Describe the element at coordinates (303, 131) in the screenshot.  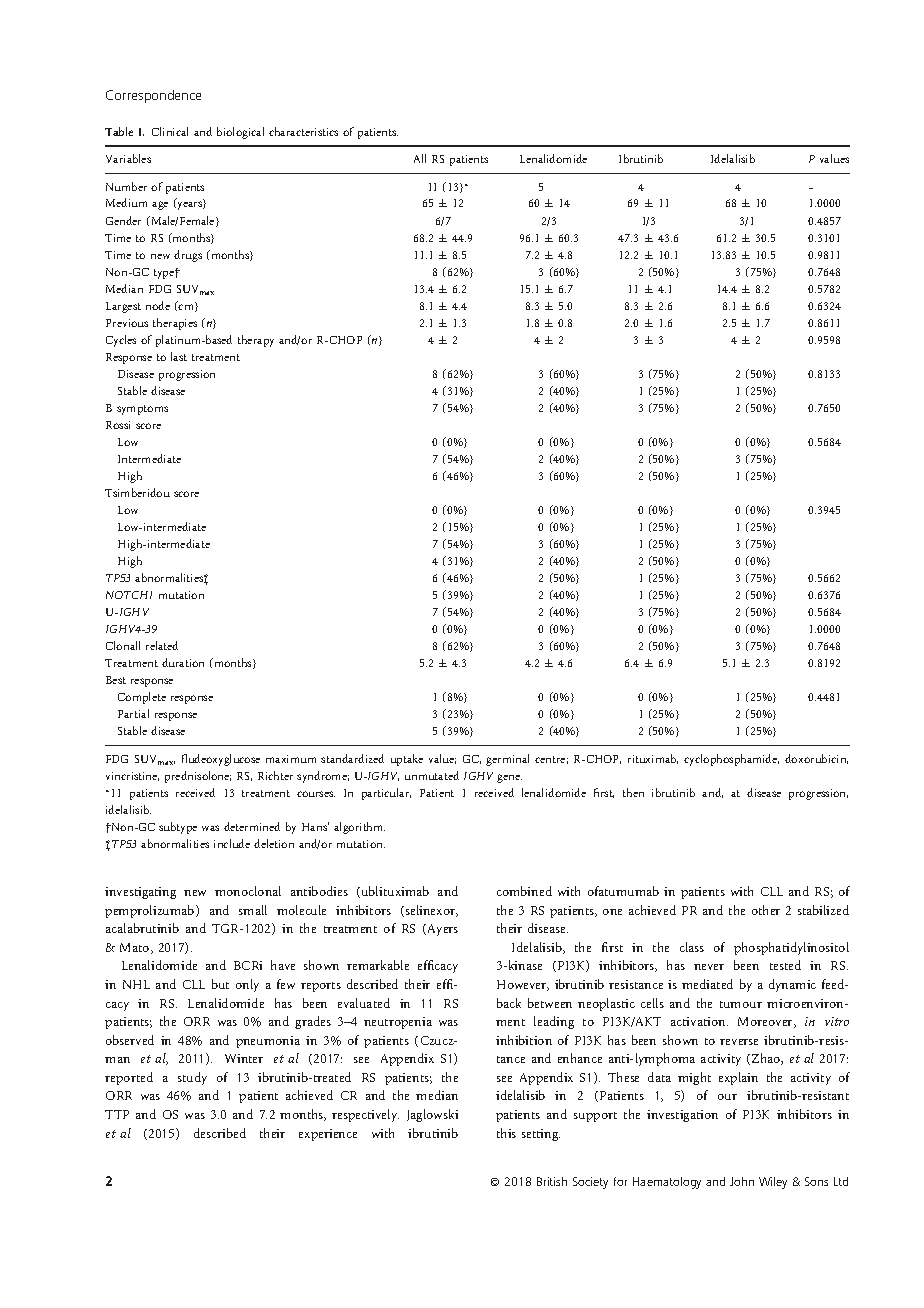
I see `characteristics` at that location.
